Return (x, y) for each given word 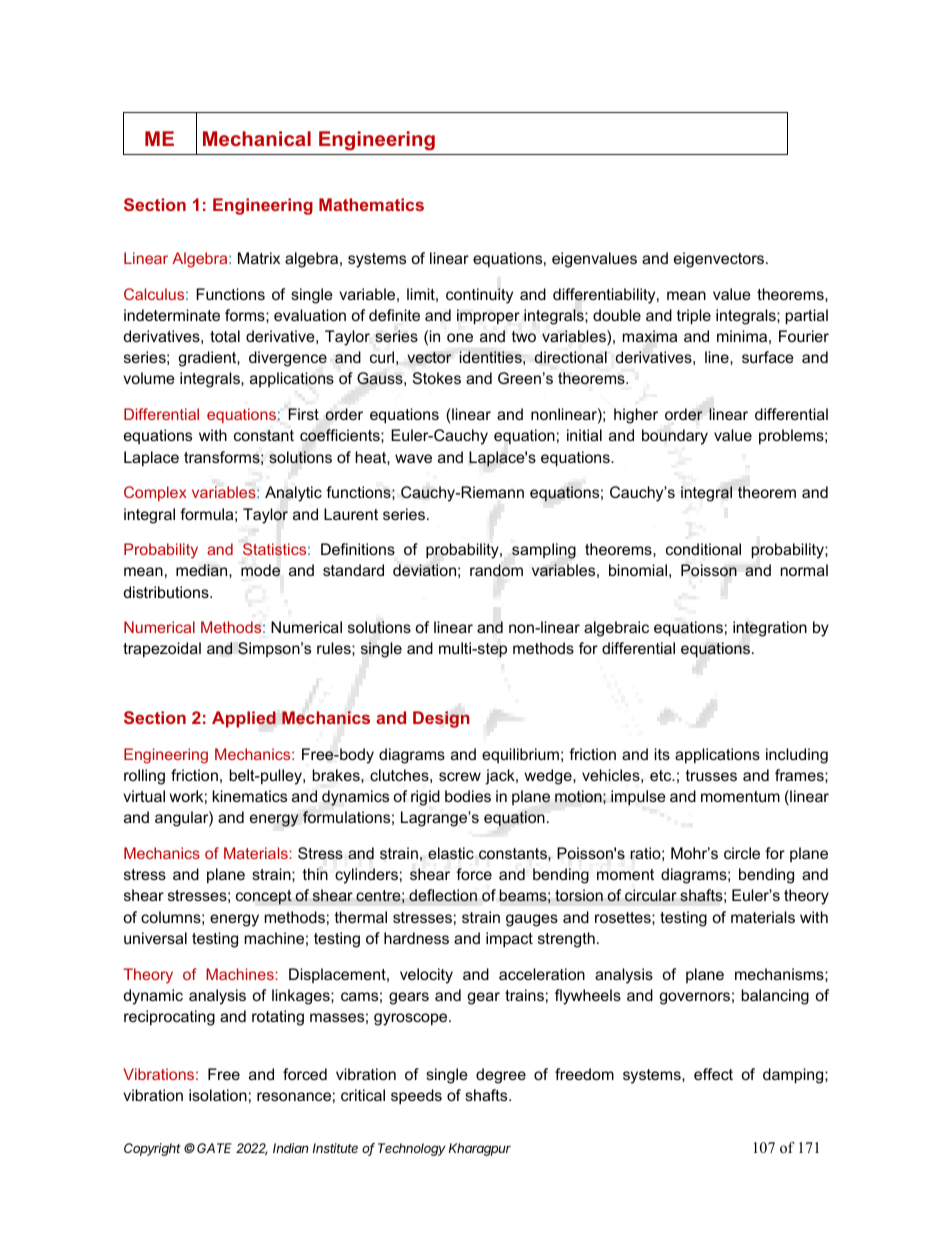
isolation (218, 1095)
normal (804, 570)
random (496, 570)
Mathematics (371, 204)
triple (694, 317)
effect (713, 1074)
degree (501, 1076)
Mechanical (257, 138)
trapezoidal (162, 649)
